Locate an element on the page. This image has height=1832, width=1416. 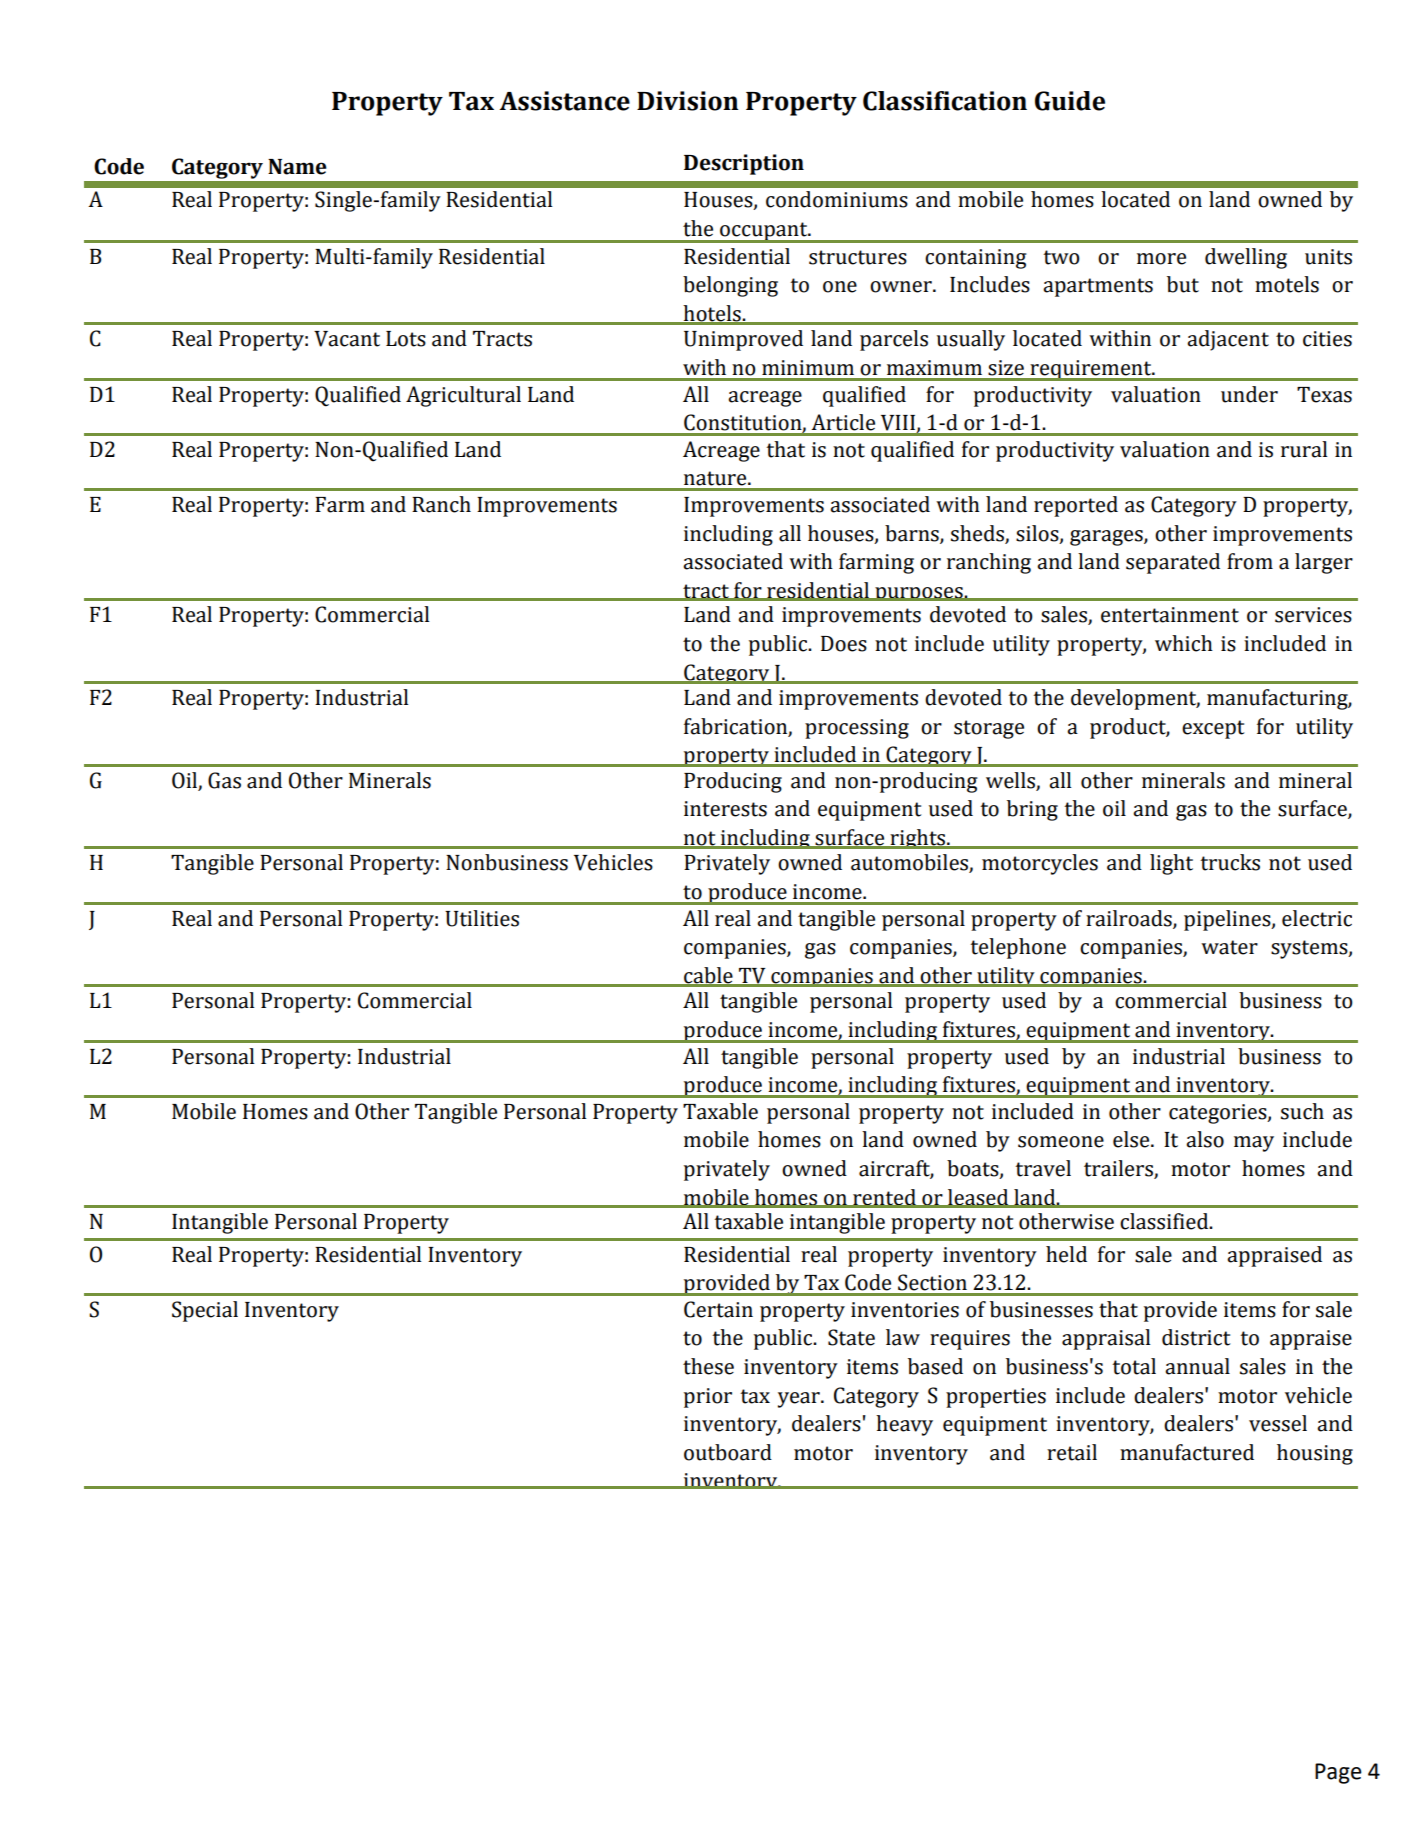
Description is located at coordinates (744, 164).
